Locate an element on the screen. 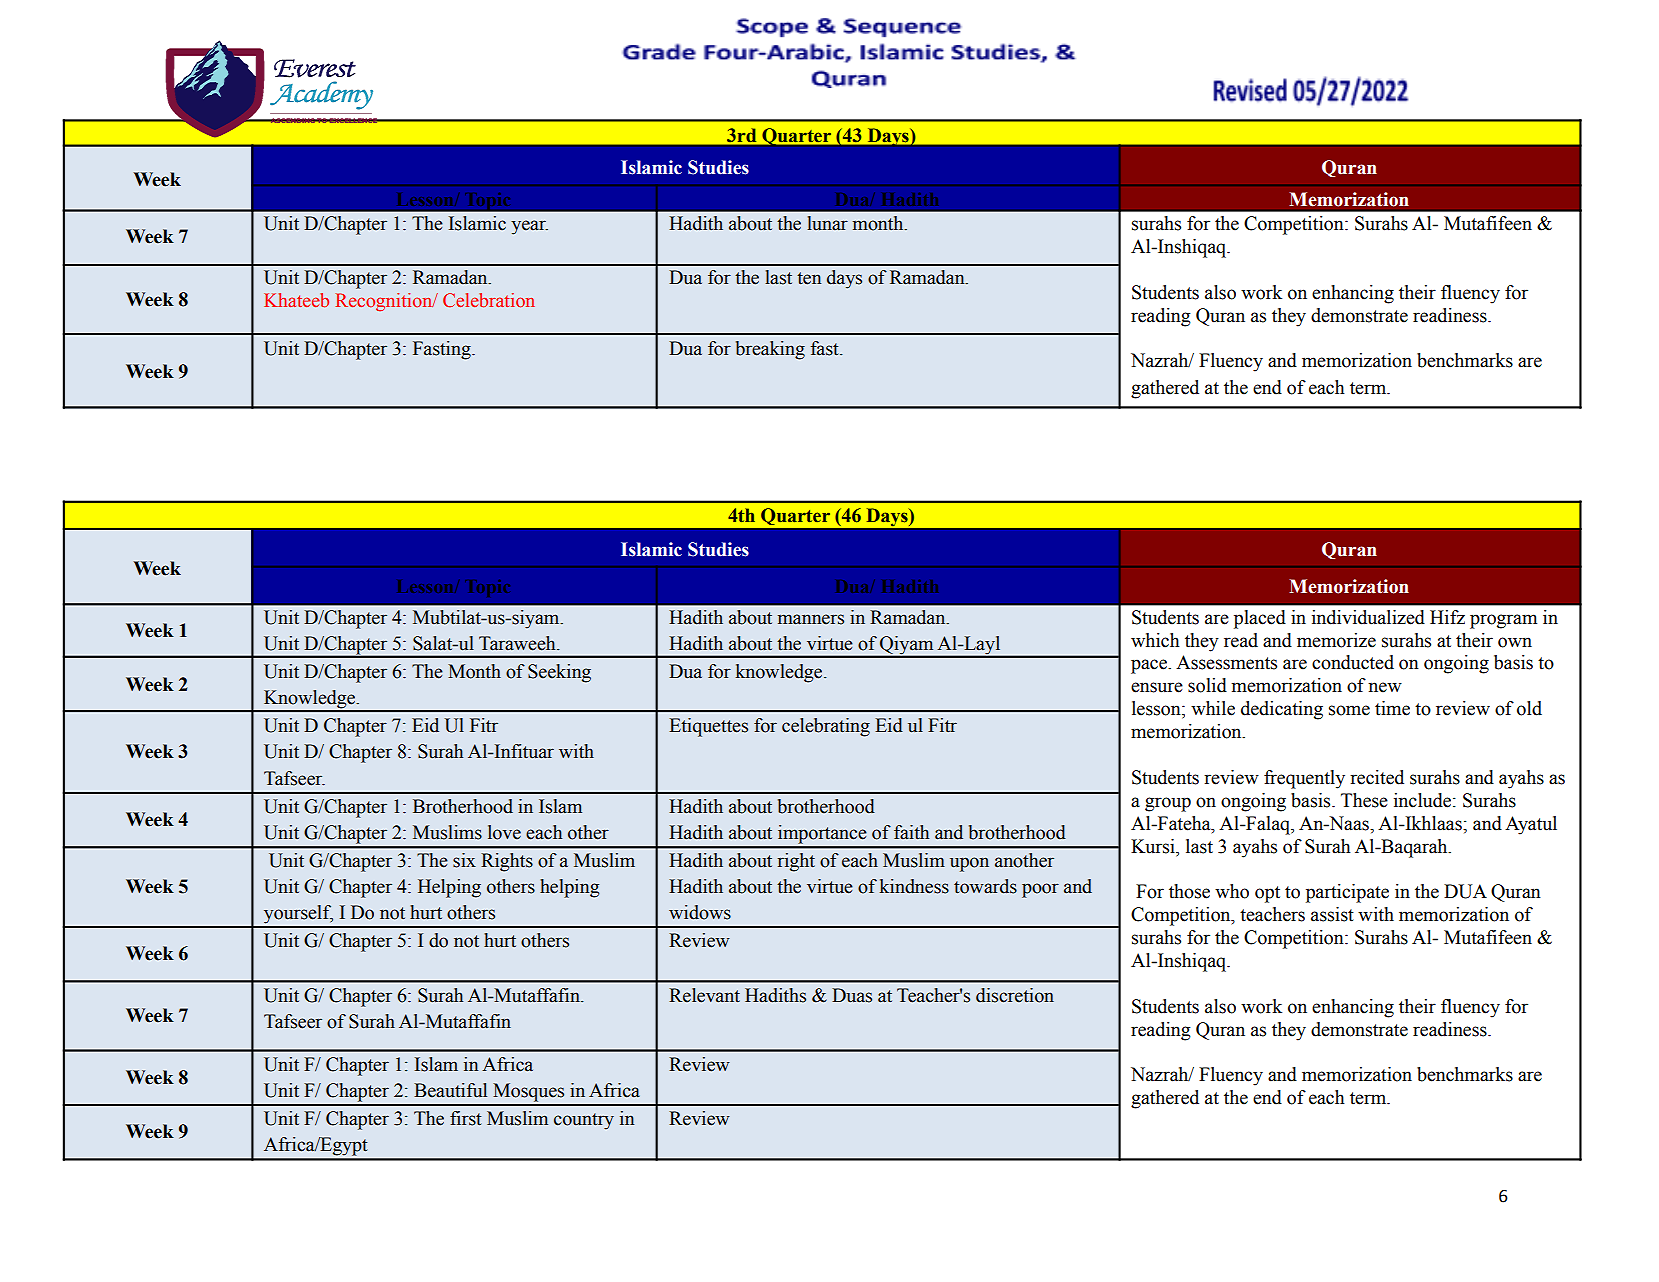 The height and width of the screenshot is (1282, 1659). lunar is located at coordinates (827, 223).
